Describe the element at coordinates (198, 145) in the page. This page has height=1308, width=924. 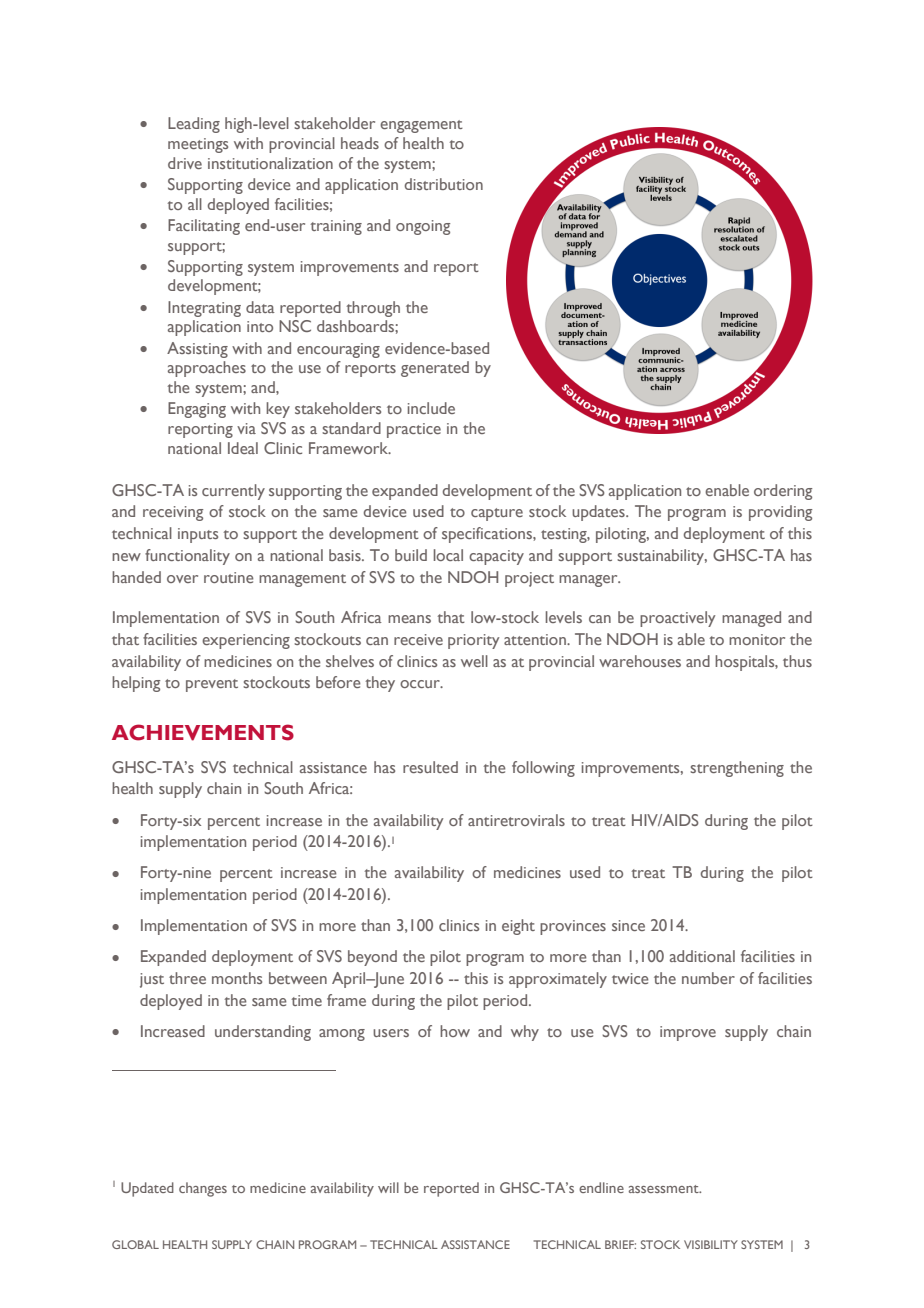
I see `meetings` at that location.
